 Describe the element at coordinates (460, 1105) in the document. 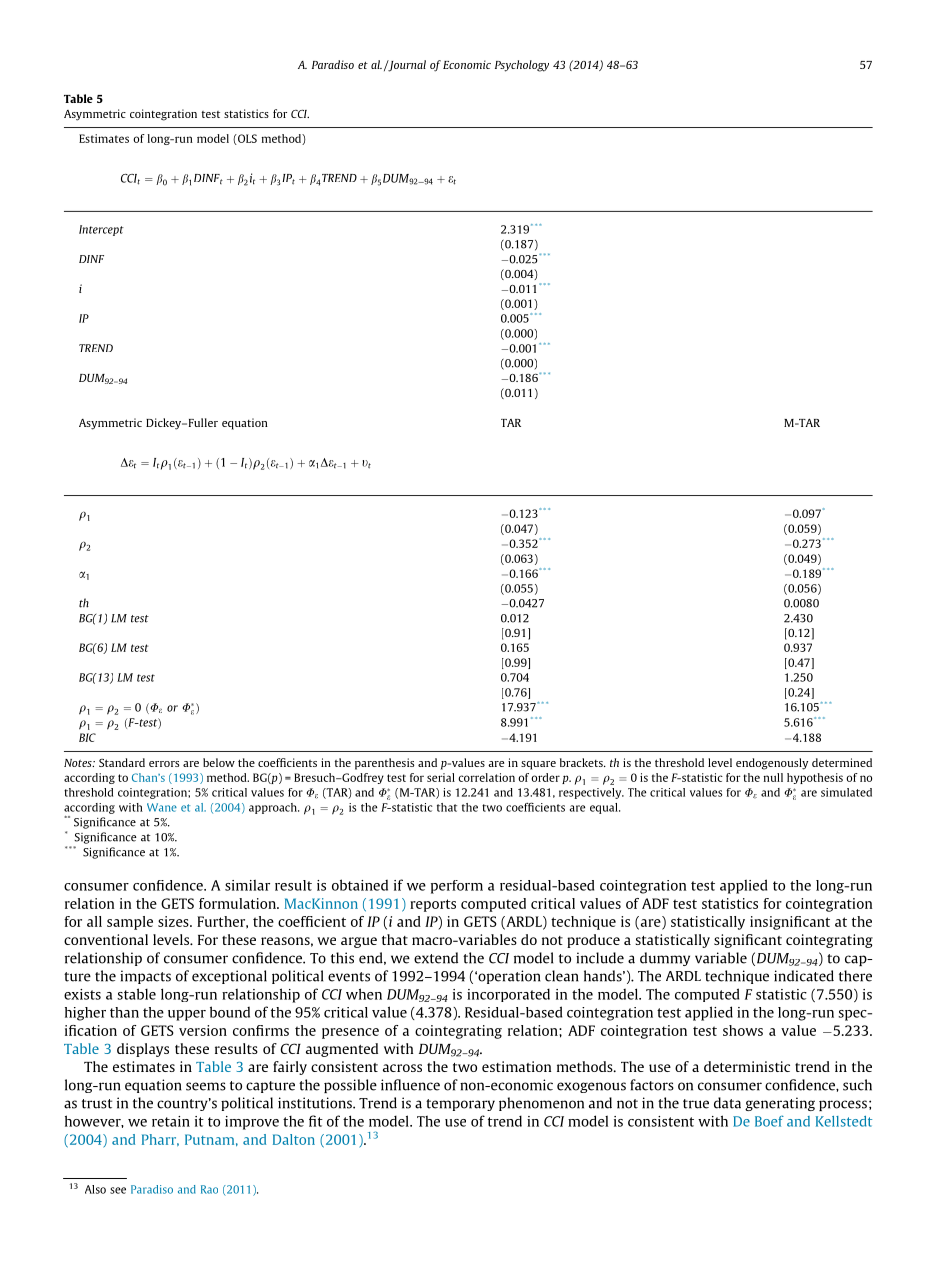

I see `temporary` at that location.
